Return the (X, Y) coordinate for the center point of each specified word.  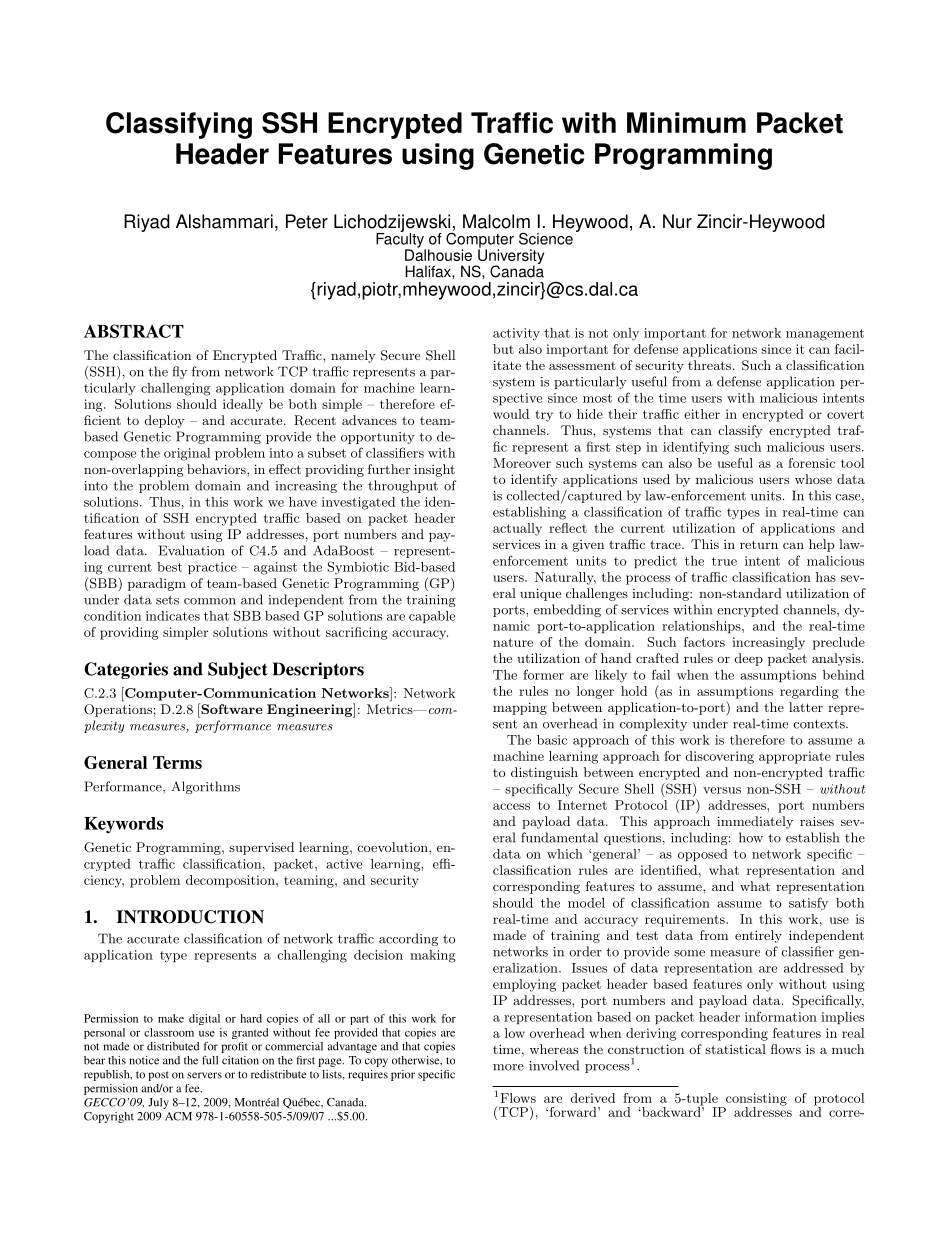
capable (432, 617)
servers (204, 1075)
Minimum (686, 123)
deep (749, 659)
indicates (173, 616)
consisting (755, 1100)
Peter (307, 221)
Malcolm (496, 221)
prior (403, 1075)
